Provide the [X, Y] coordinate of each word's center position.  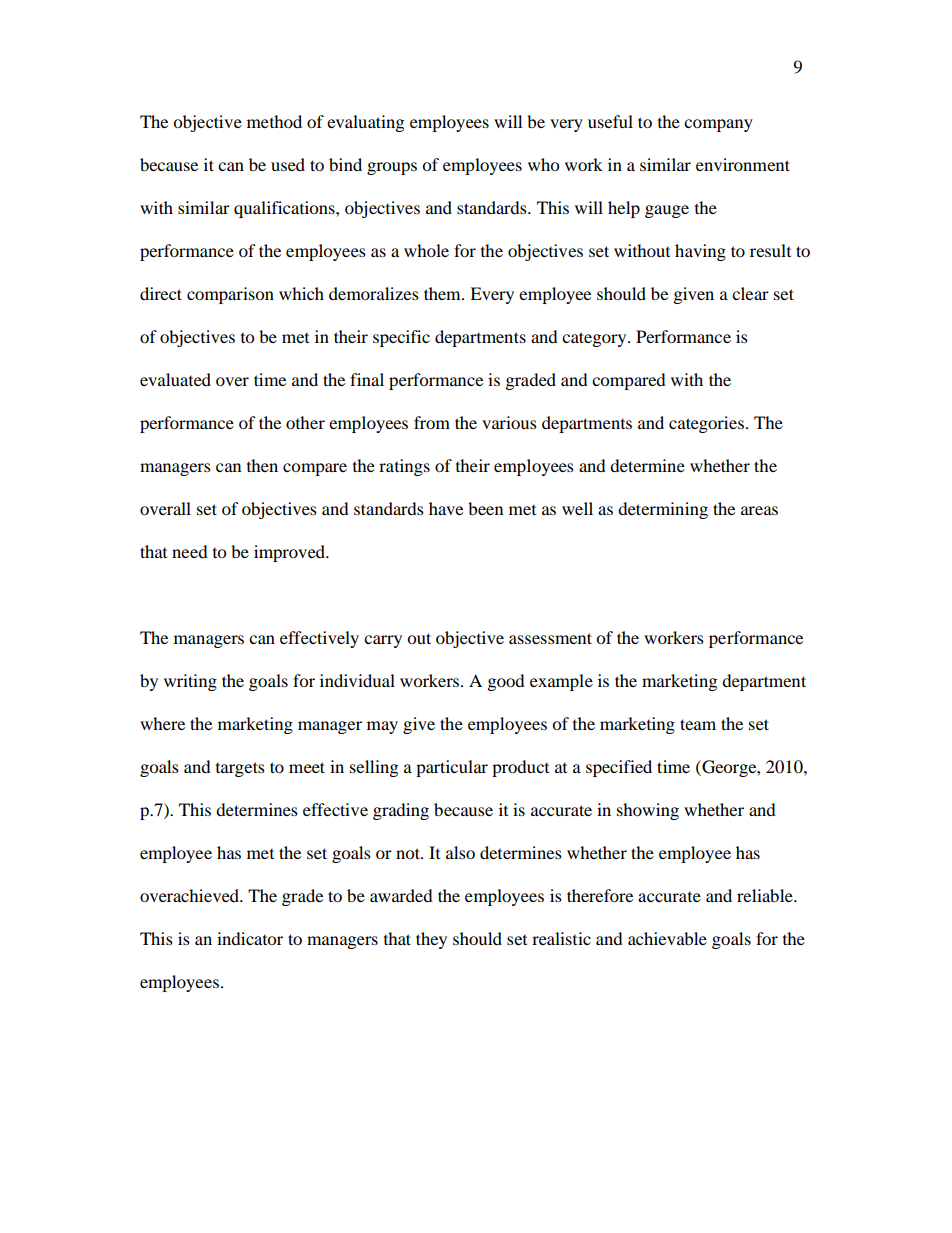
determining [663, 510]
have [446, 508]
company [718, 125]
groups [392, 168]
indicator [250, 938]
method [274, 121]
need [190, 551]
